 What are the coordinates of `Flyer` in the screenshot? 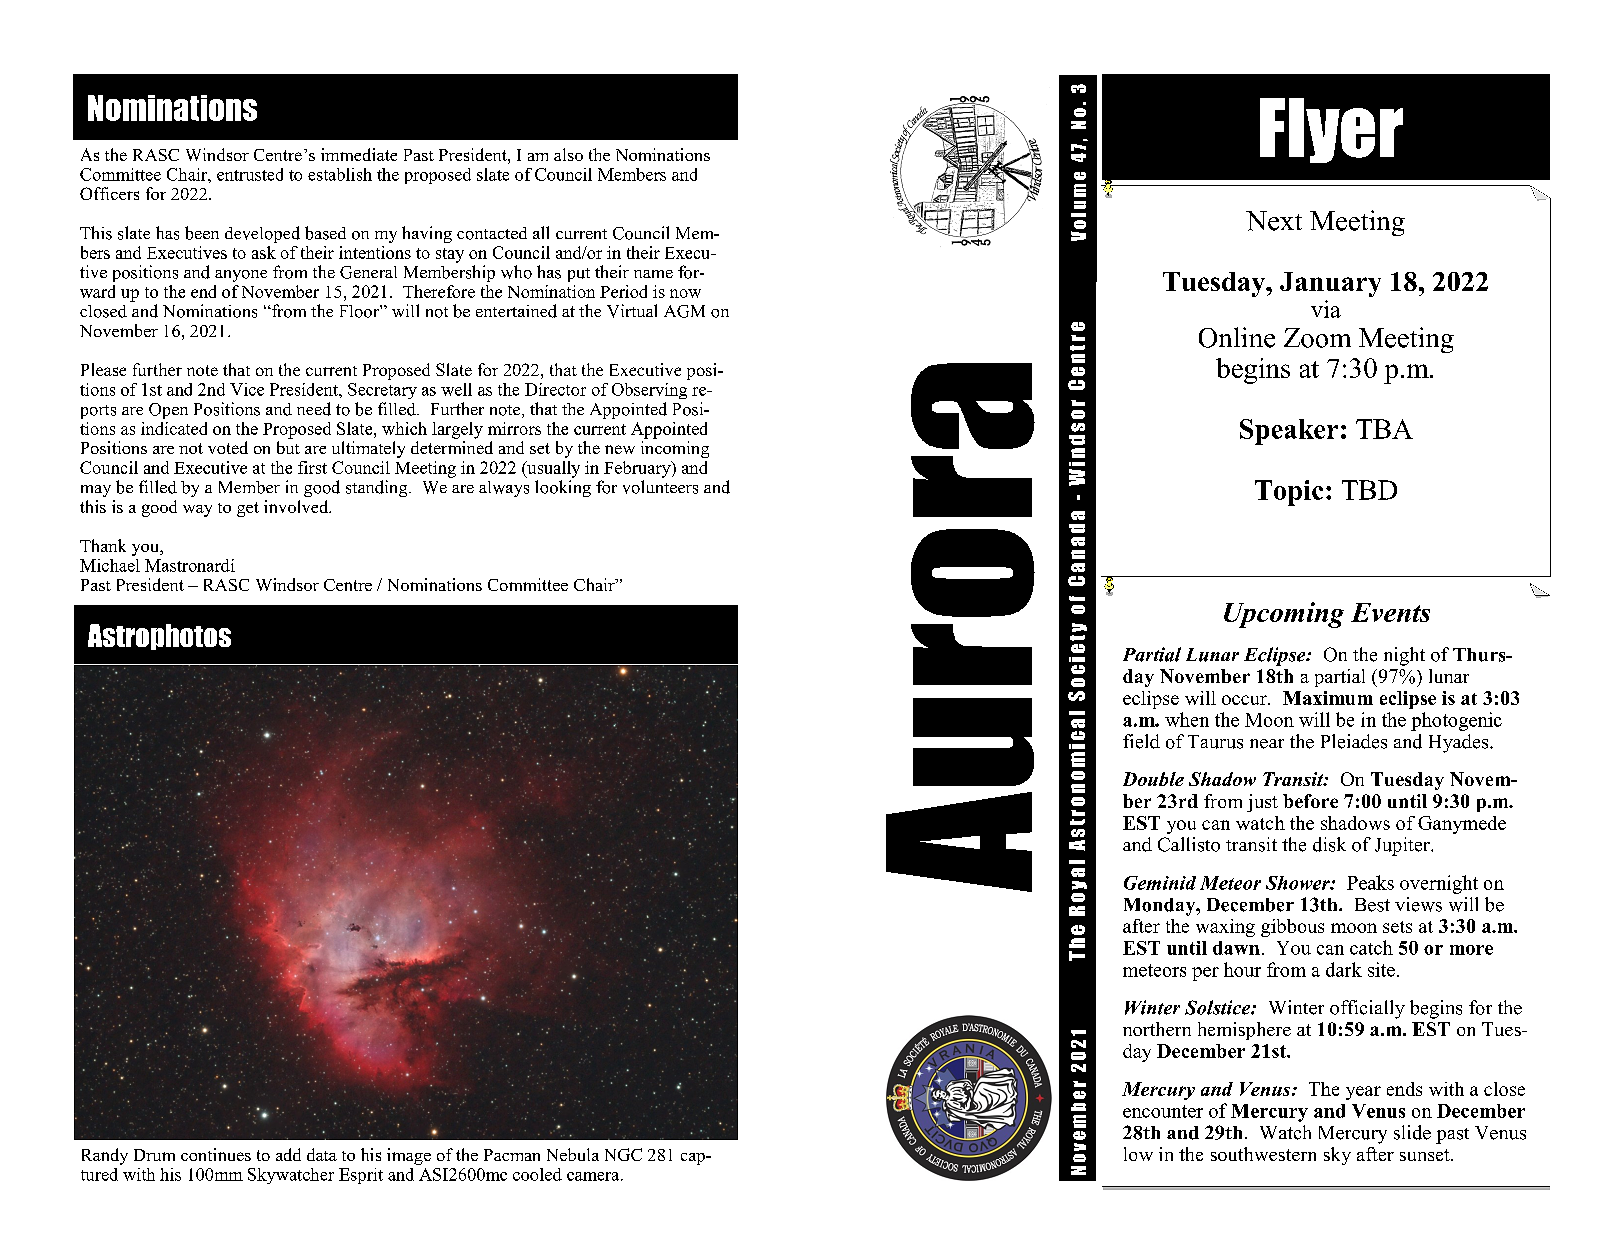 It's located at (1331, 130).
